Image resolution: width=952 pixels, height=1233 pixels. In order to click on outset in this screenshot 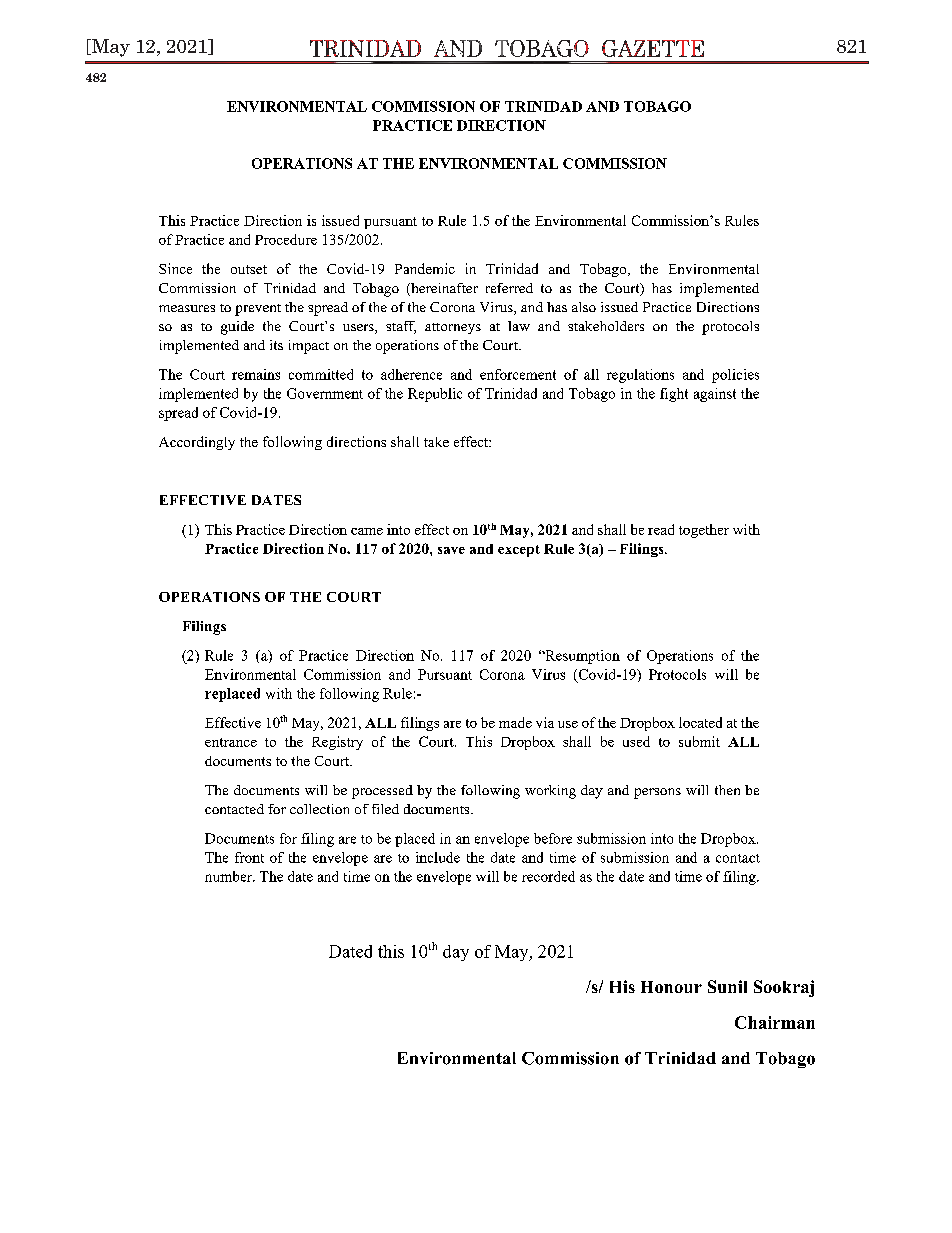, I will do `click(249, 269)`.
